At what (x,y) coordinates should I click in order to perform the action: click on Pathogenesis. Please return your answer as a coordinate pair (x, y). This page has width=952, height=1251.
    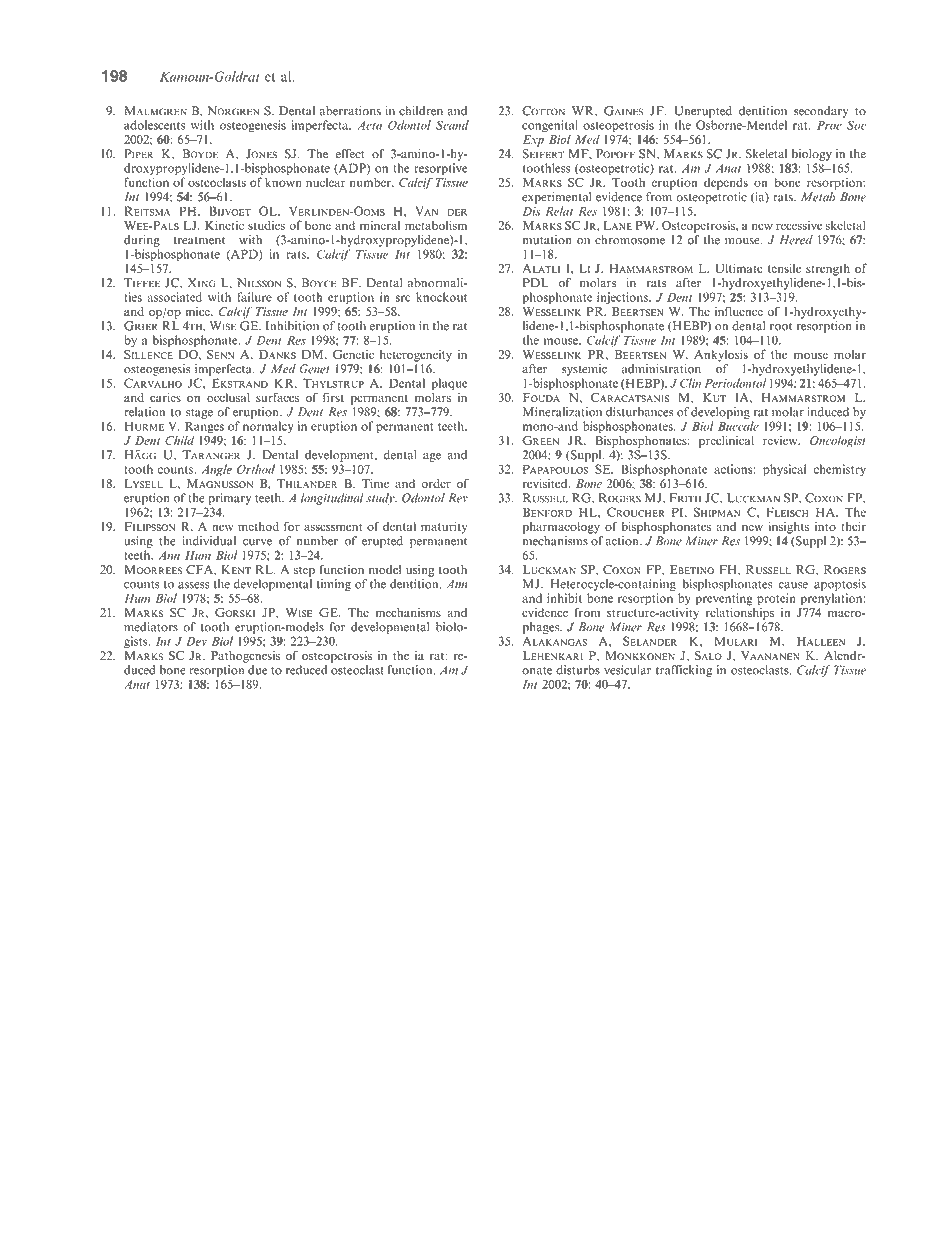
    Looking at the image, I should click on (245, 657).
